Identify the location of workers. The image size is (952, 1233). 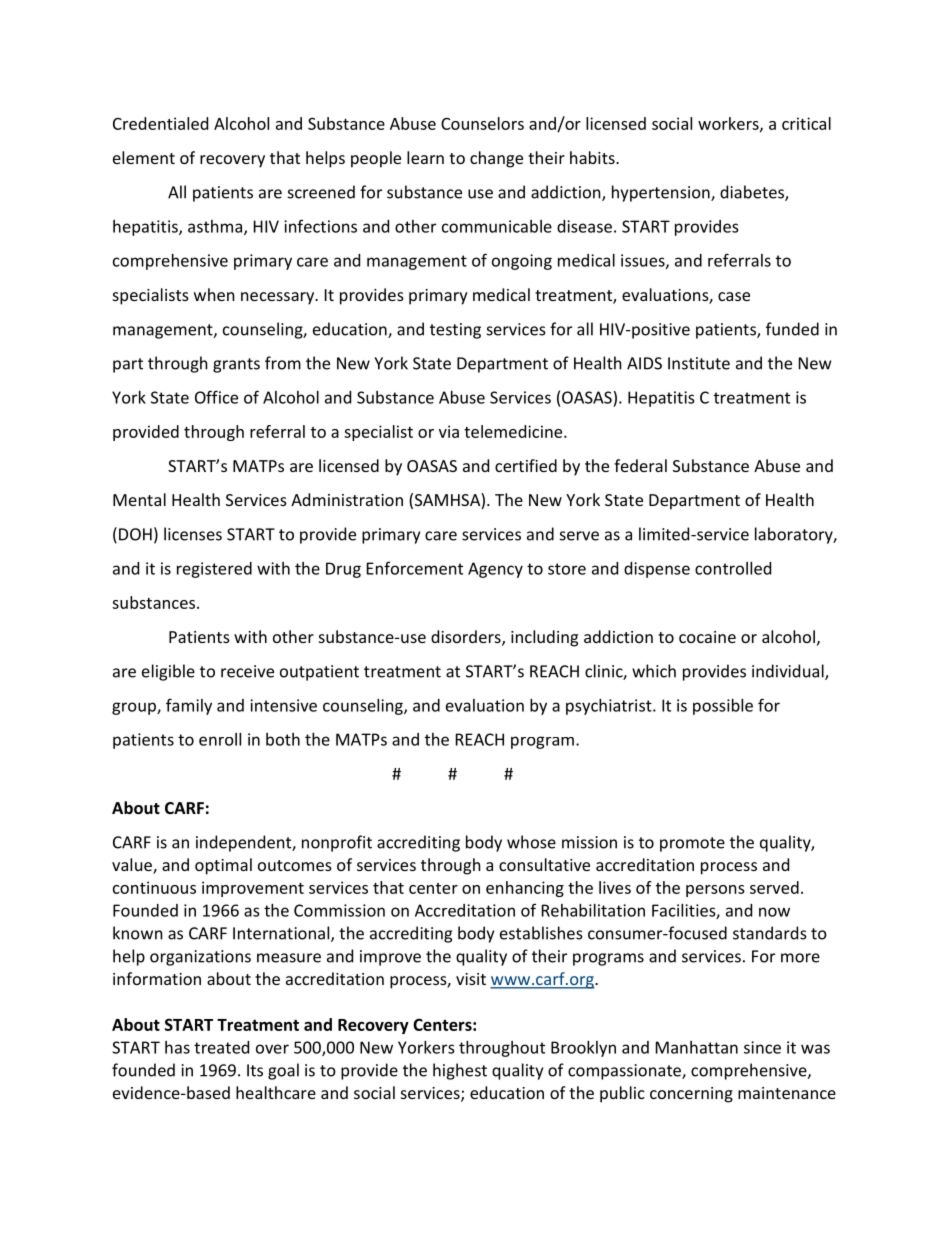
(729, 124).
